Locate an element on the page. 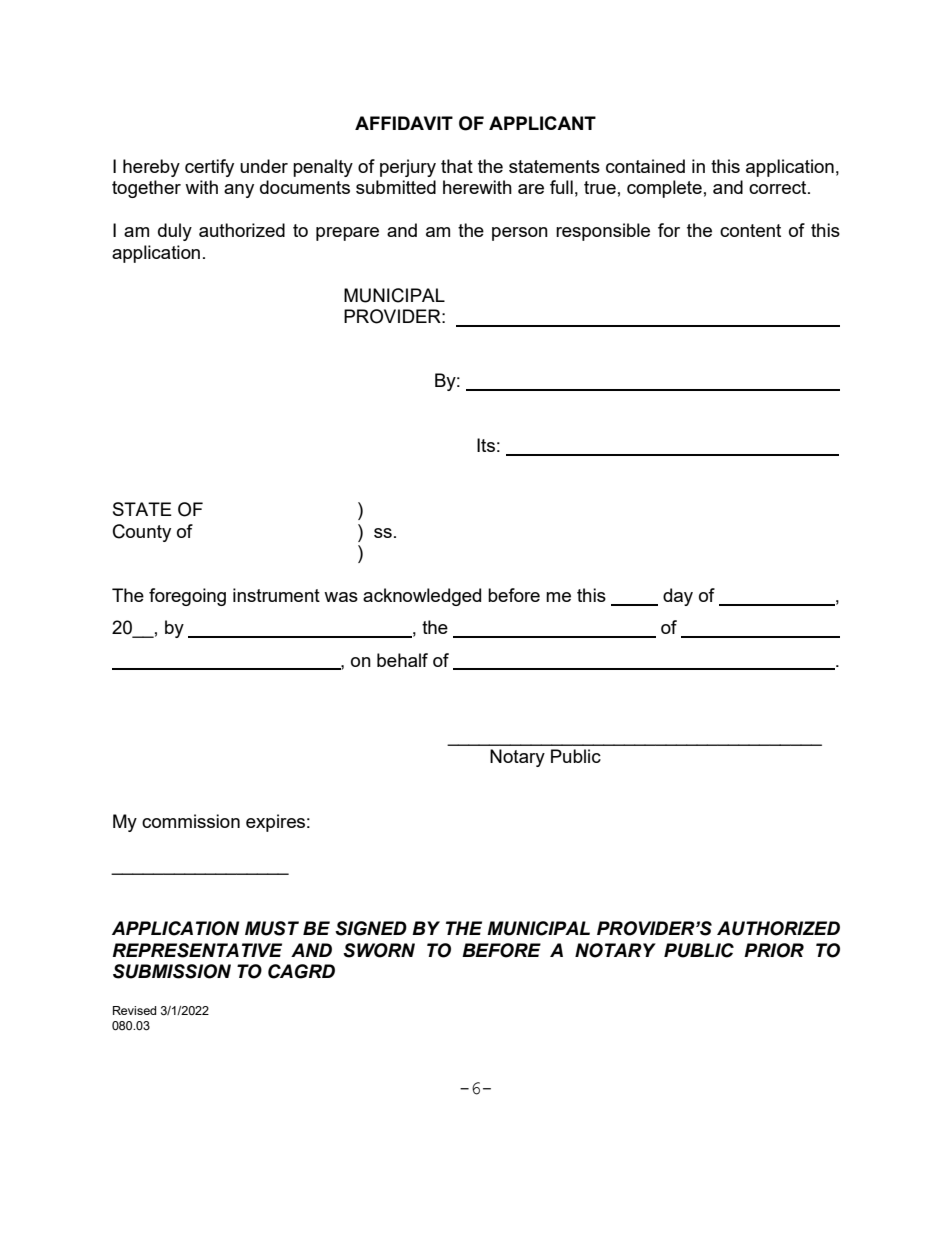 The height and width of the page is (1233, 952). foregoing is located at coordinates (187, 597).
